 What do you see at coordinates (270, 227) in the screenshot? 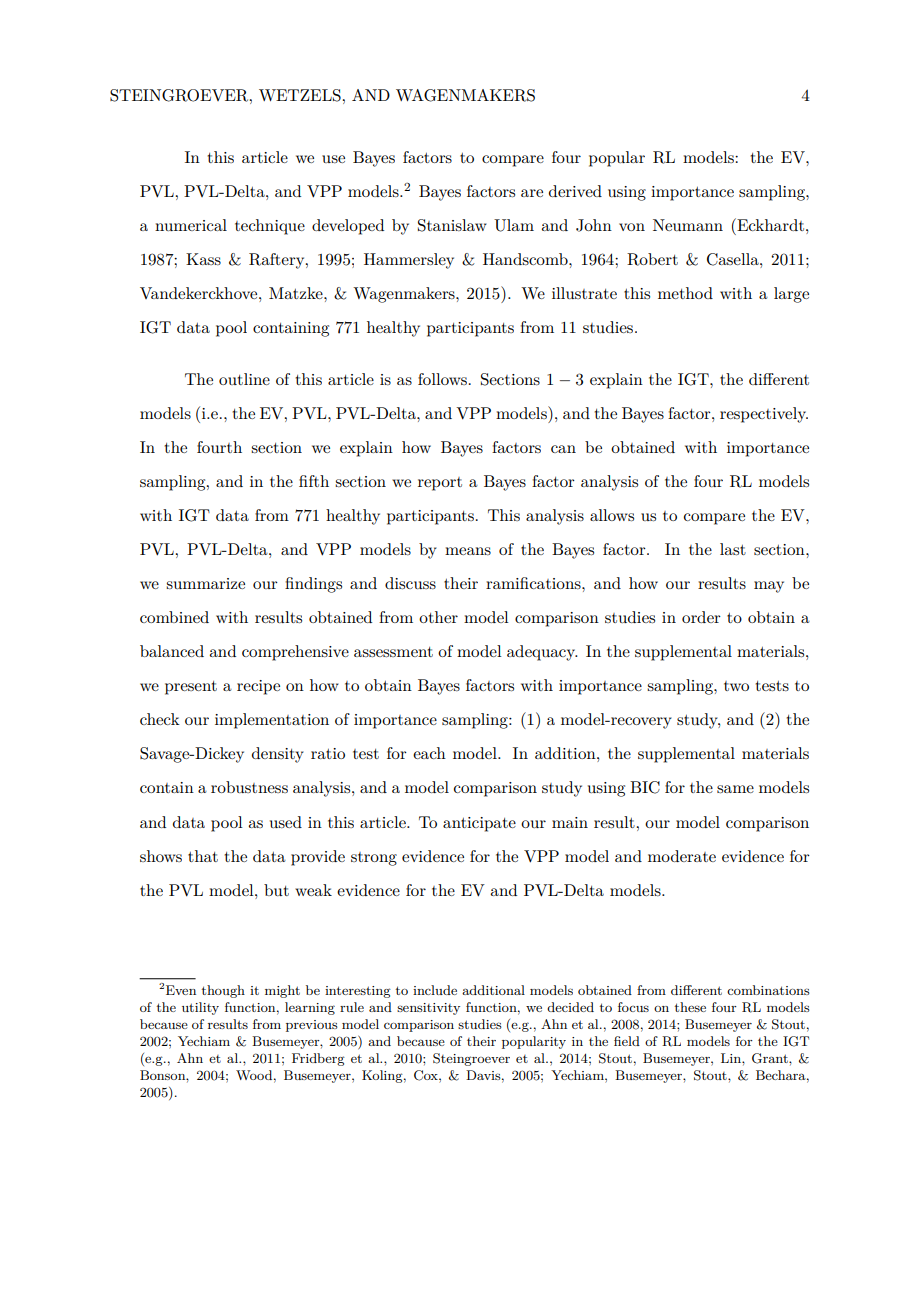
I see `technique` at bounding box center [270, 227].
